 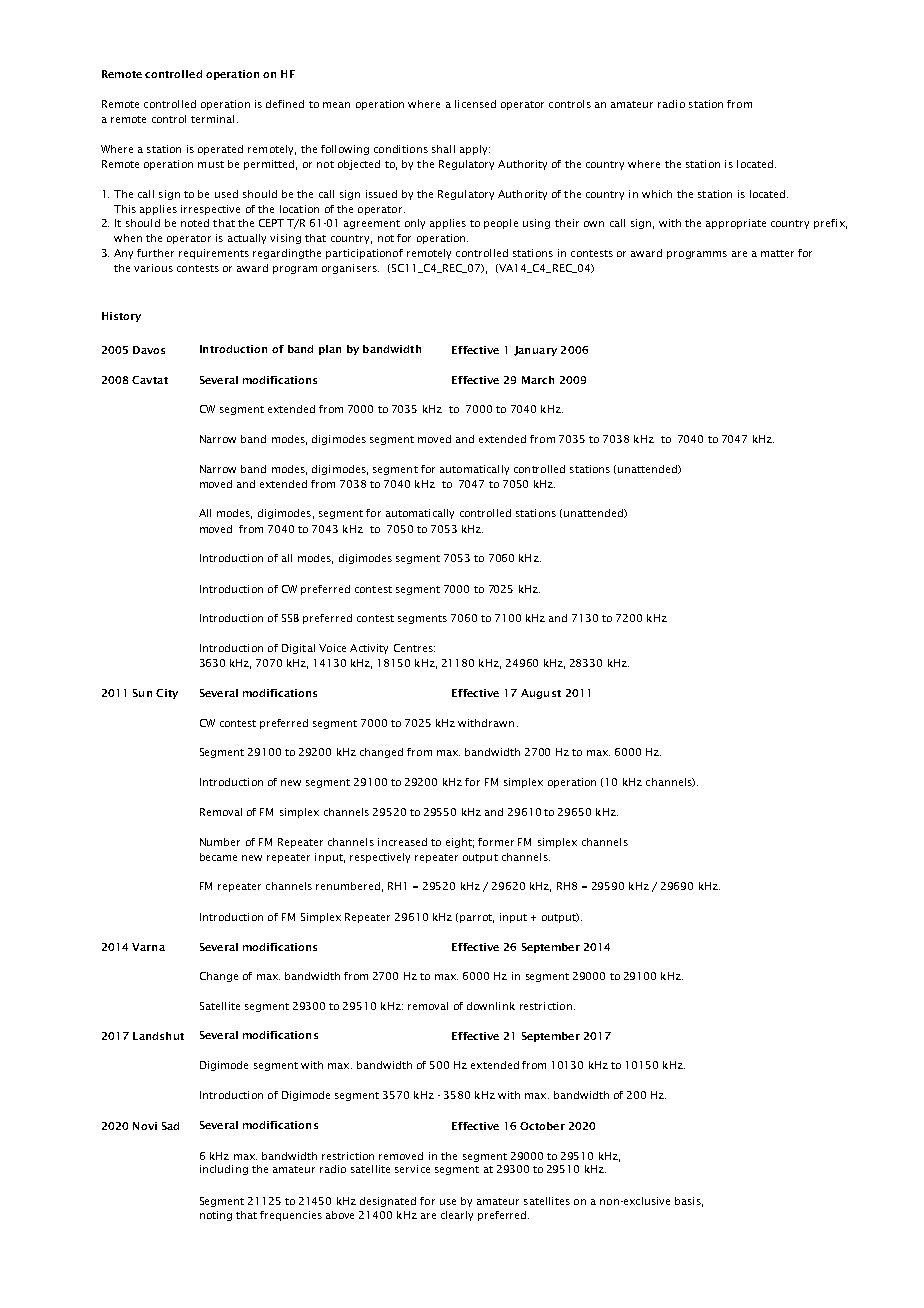 I want to click on former, so click(x=496, y=842).
